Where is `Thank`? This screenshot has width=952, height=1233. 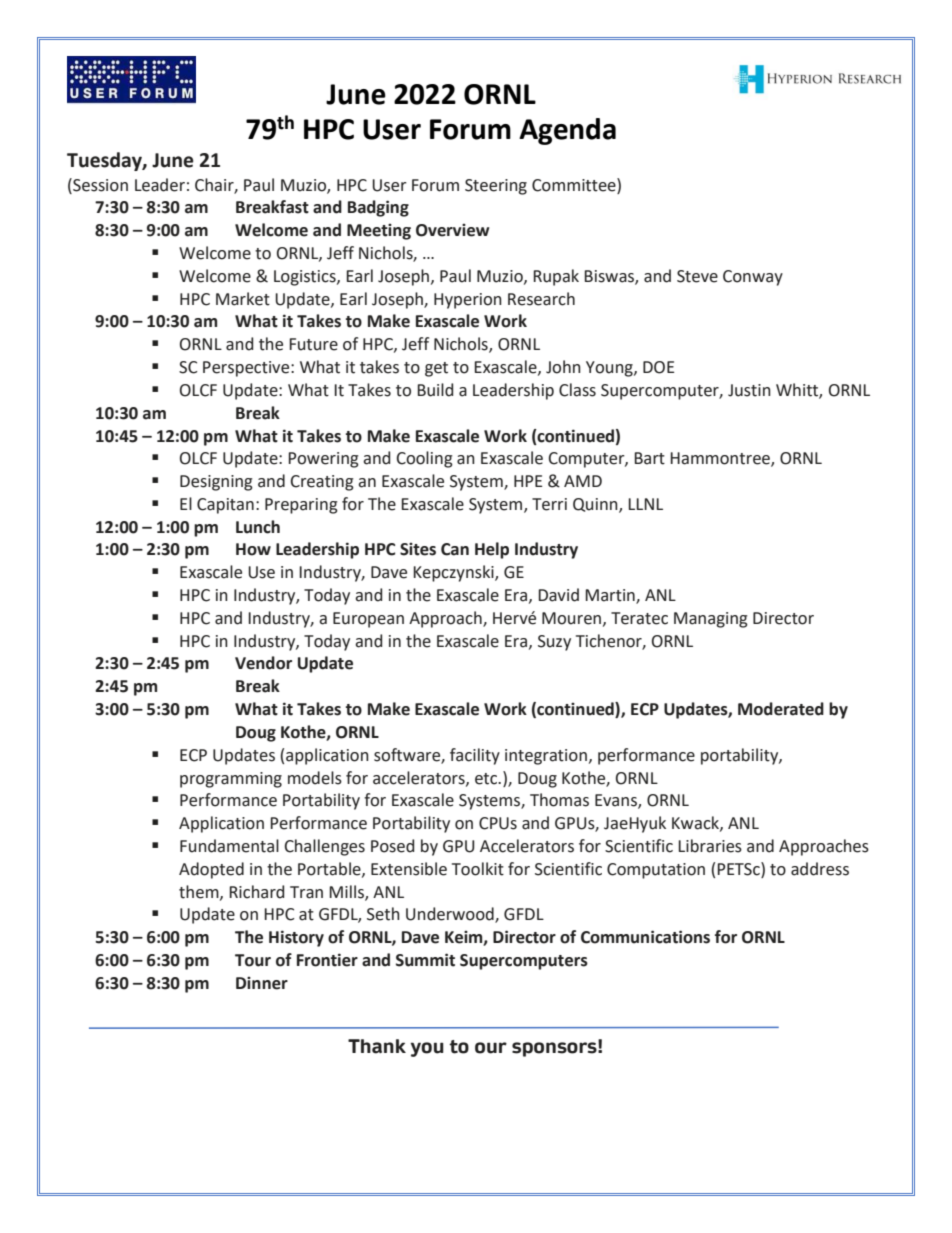 Thank is located at coordinates (377, 1046).
